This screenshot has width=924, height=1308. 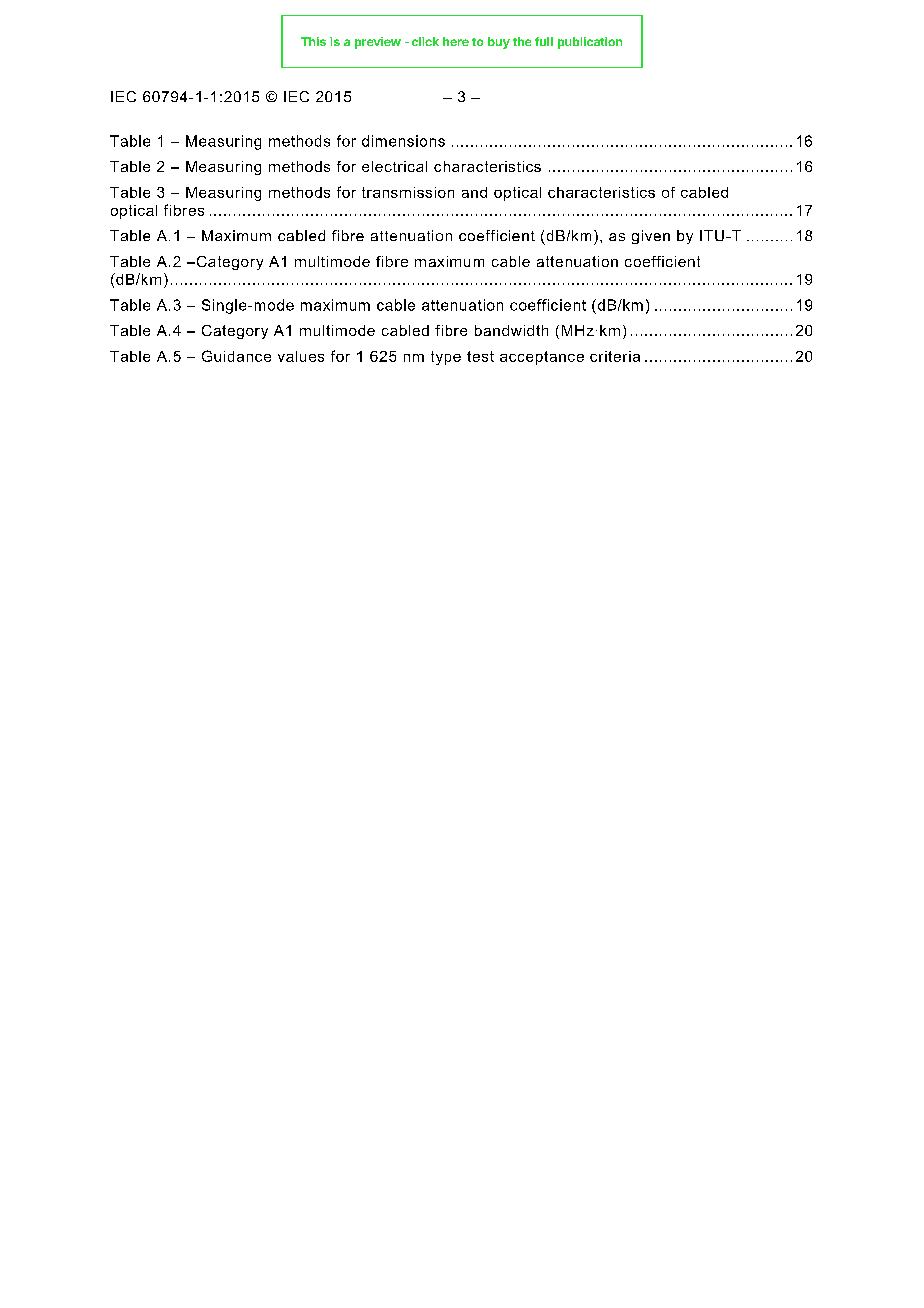 I want to click on This, so click(x=313, y=41).
